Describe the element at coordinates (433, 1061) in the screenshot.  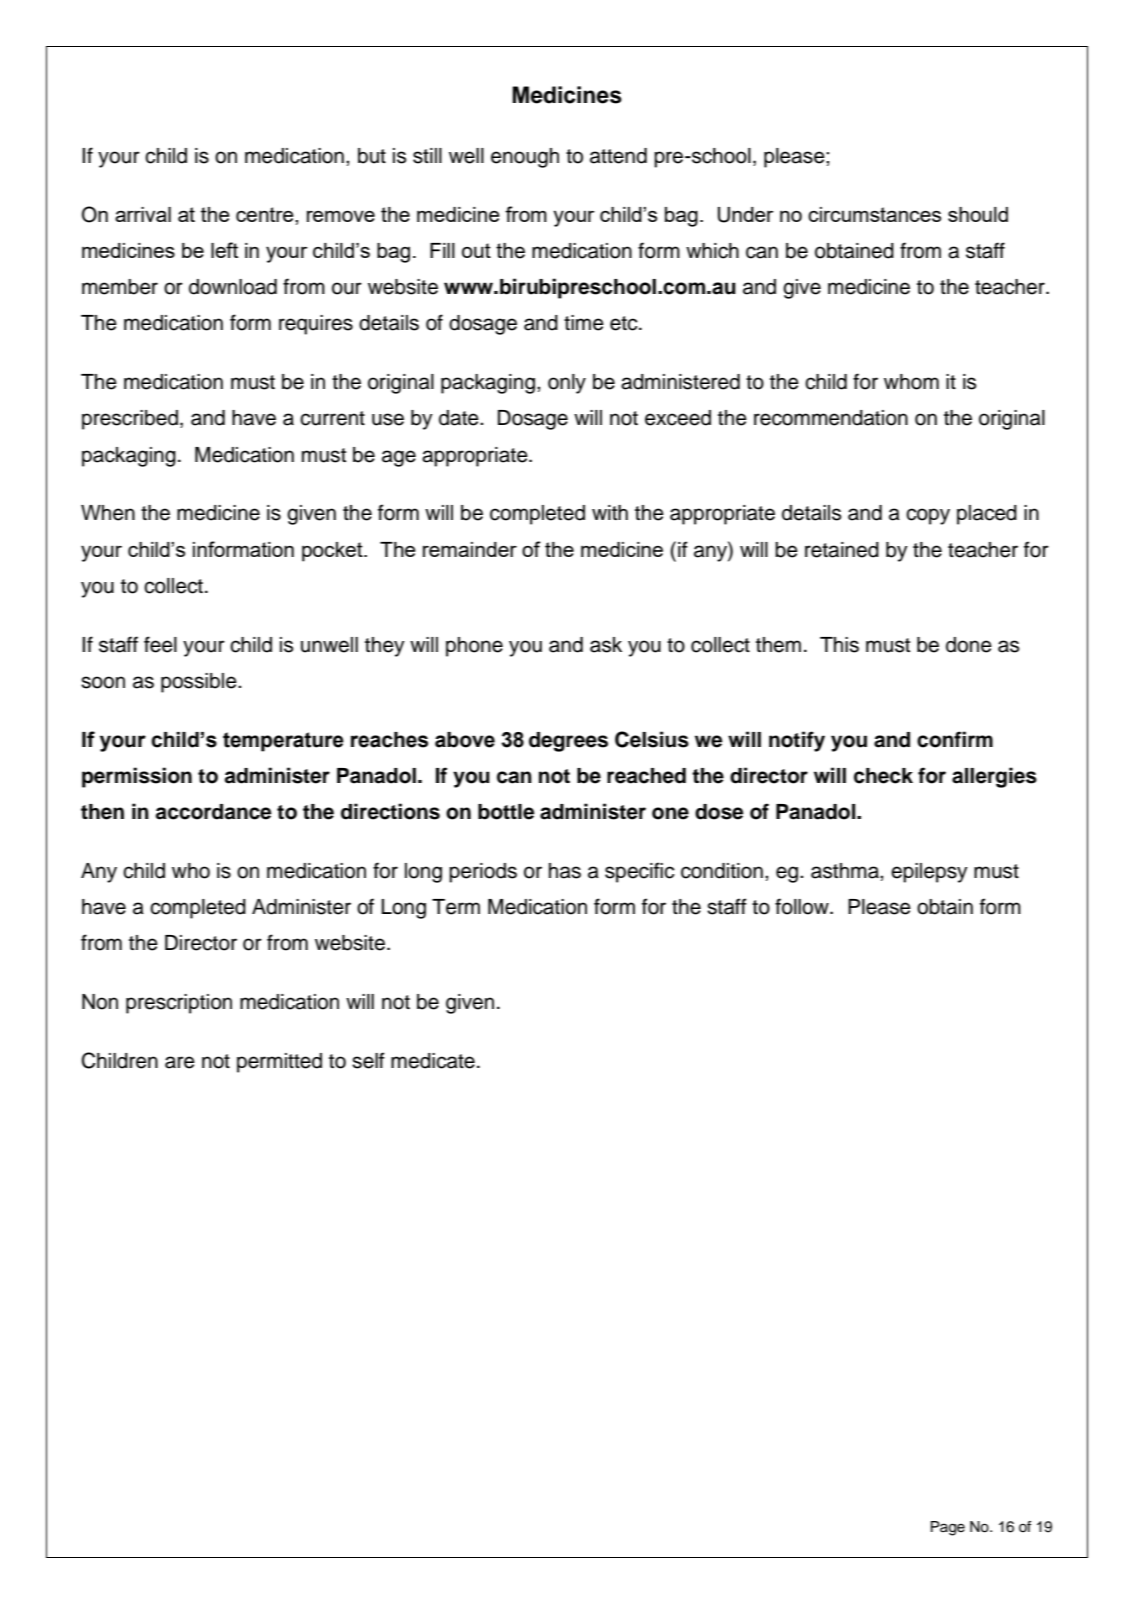
I see `medicate` at that location.
